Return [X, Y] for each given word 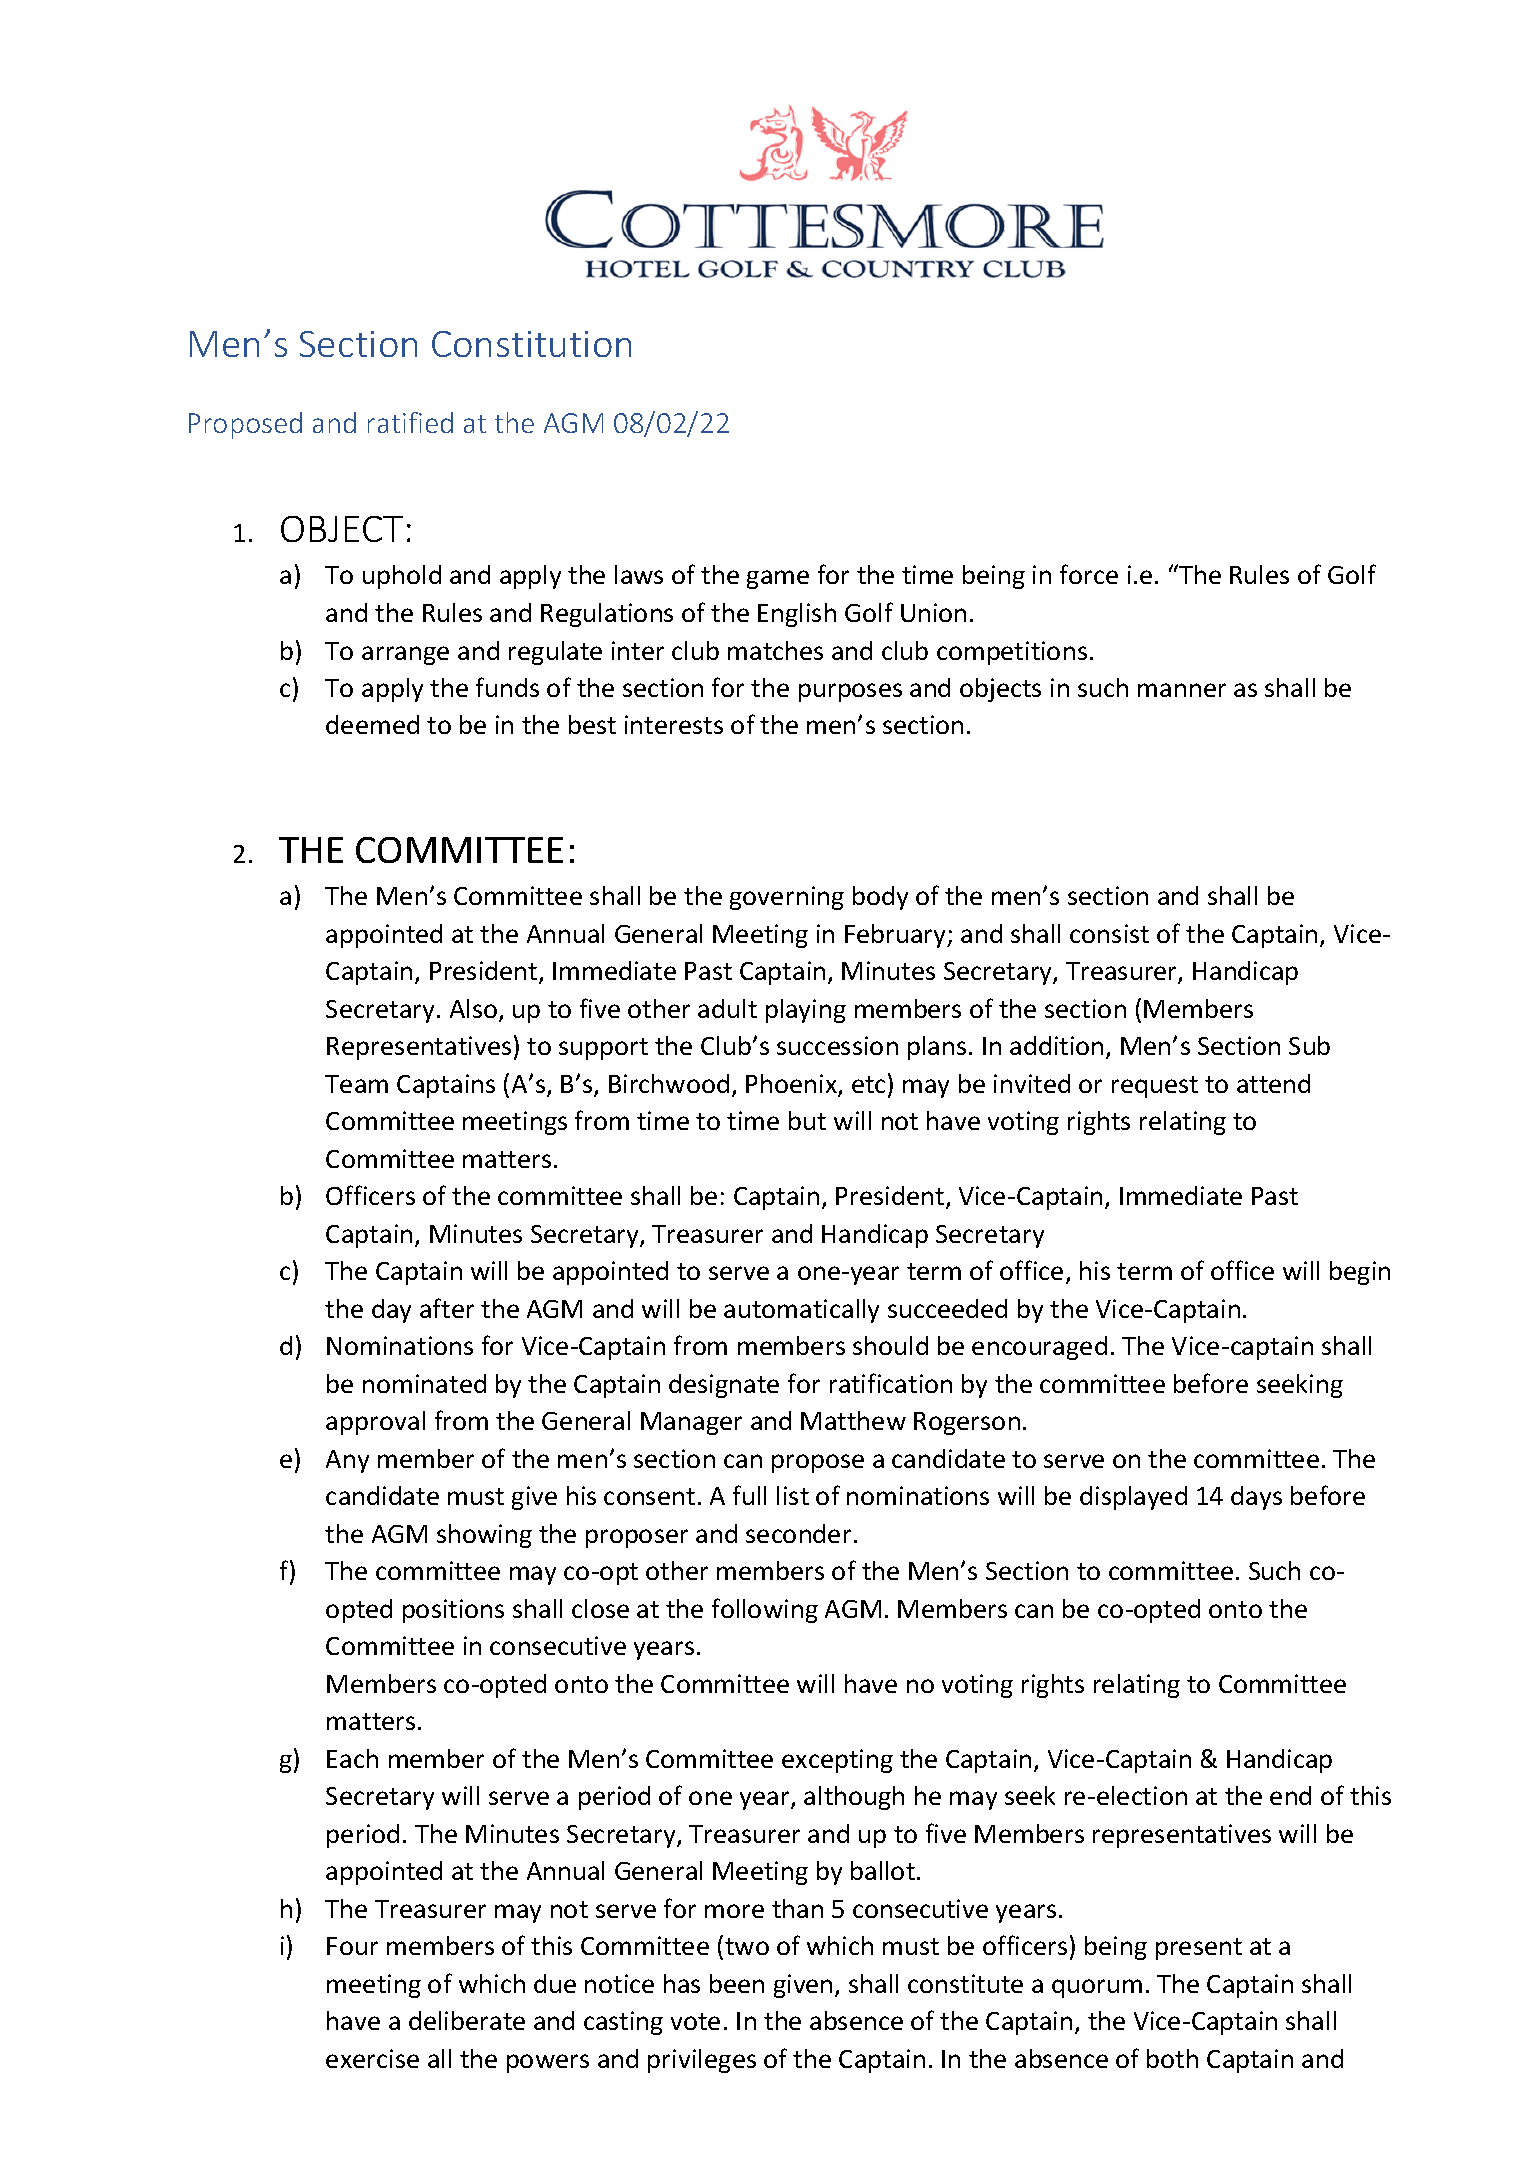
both [1172, 2058]
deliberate [467, 2020]
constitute [965, 1983]
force [1089, 574]
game [778, 579]
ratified [410, 422]
